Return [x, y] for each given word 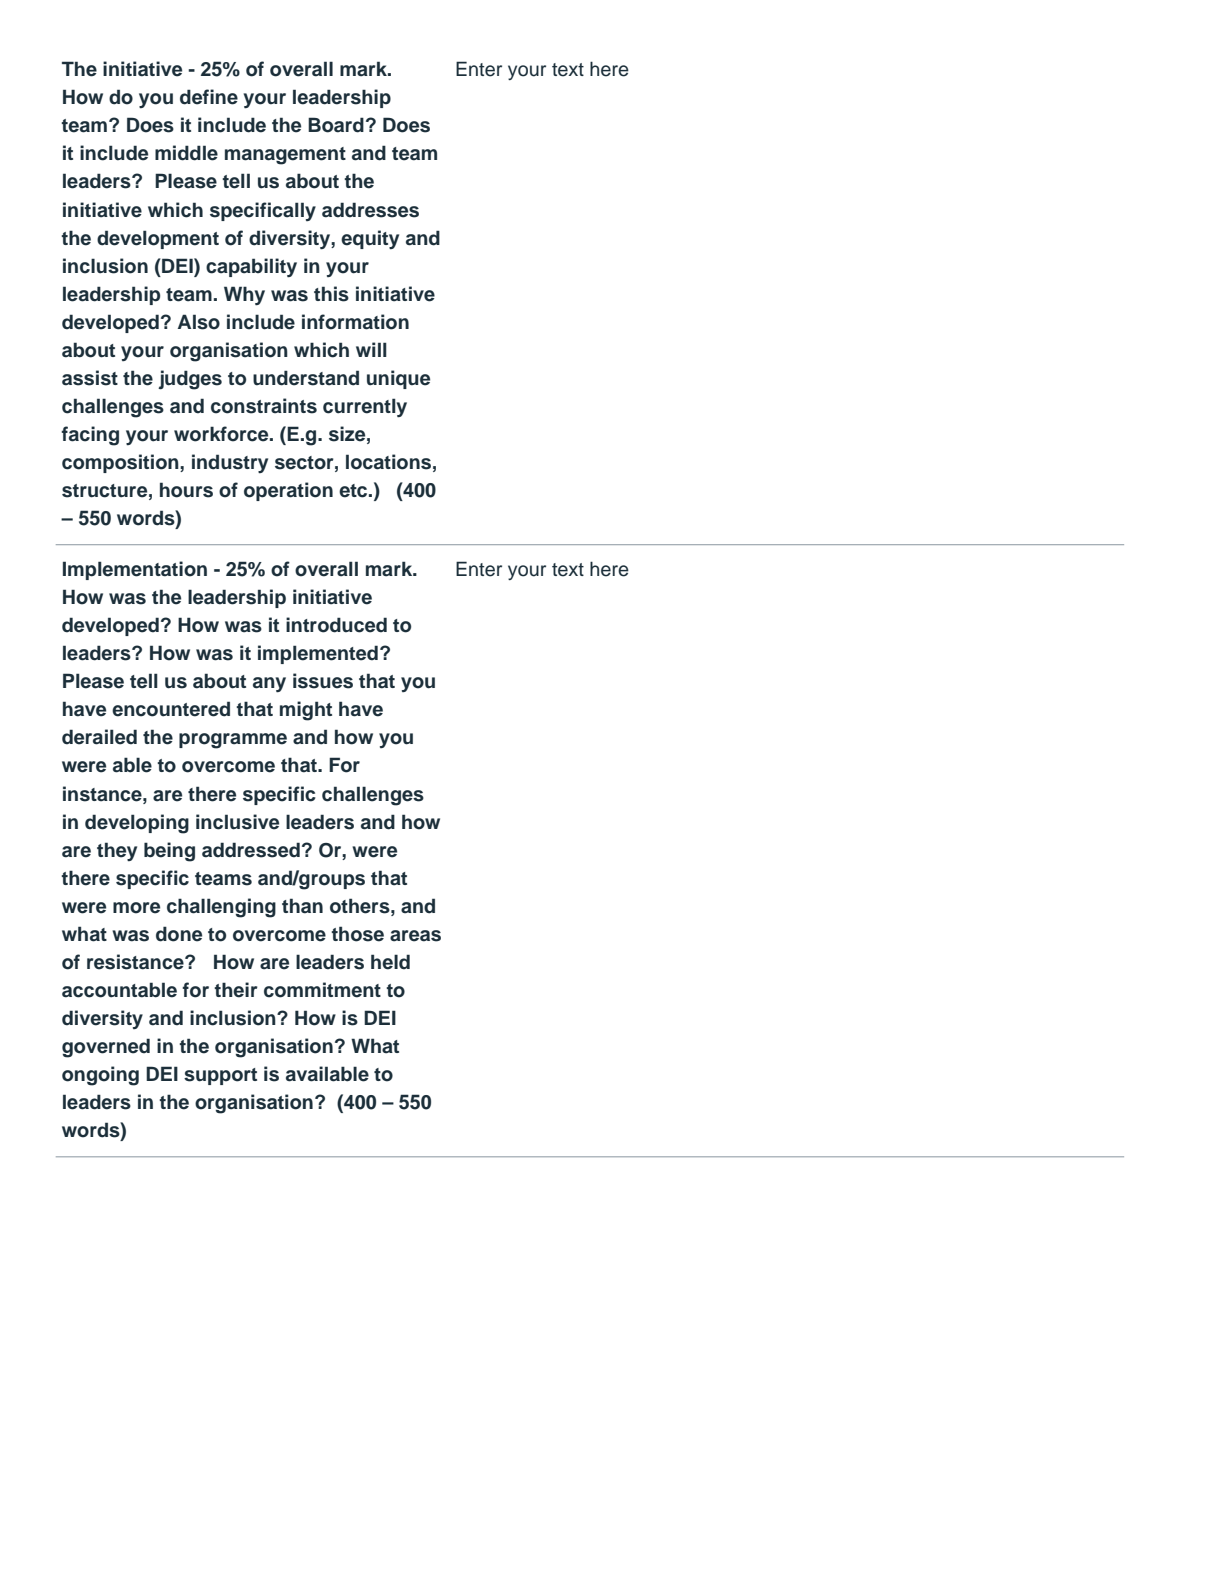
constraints [264, 406]
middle [186, 153]
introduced [336, 625]
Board [336, 125]
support [220, 1076]
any [269, 685]
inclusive [237, 822]
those [357, 934]
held [390, 962]
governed [106, 1048]
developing [137, 824]
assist [90, 378]
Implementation [135, 570]
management [285, 156]
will [371, 349]
